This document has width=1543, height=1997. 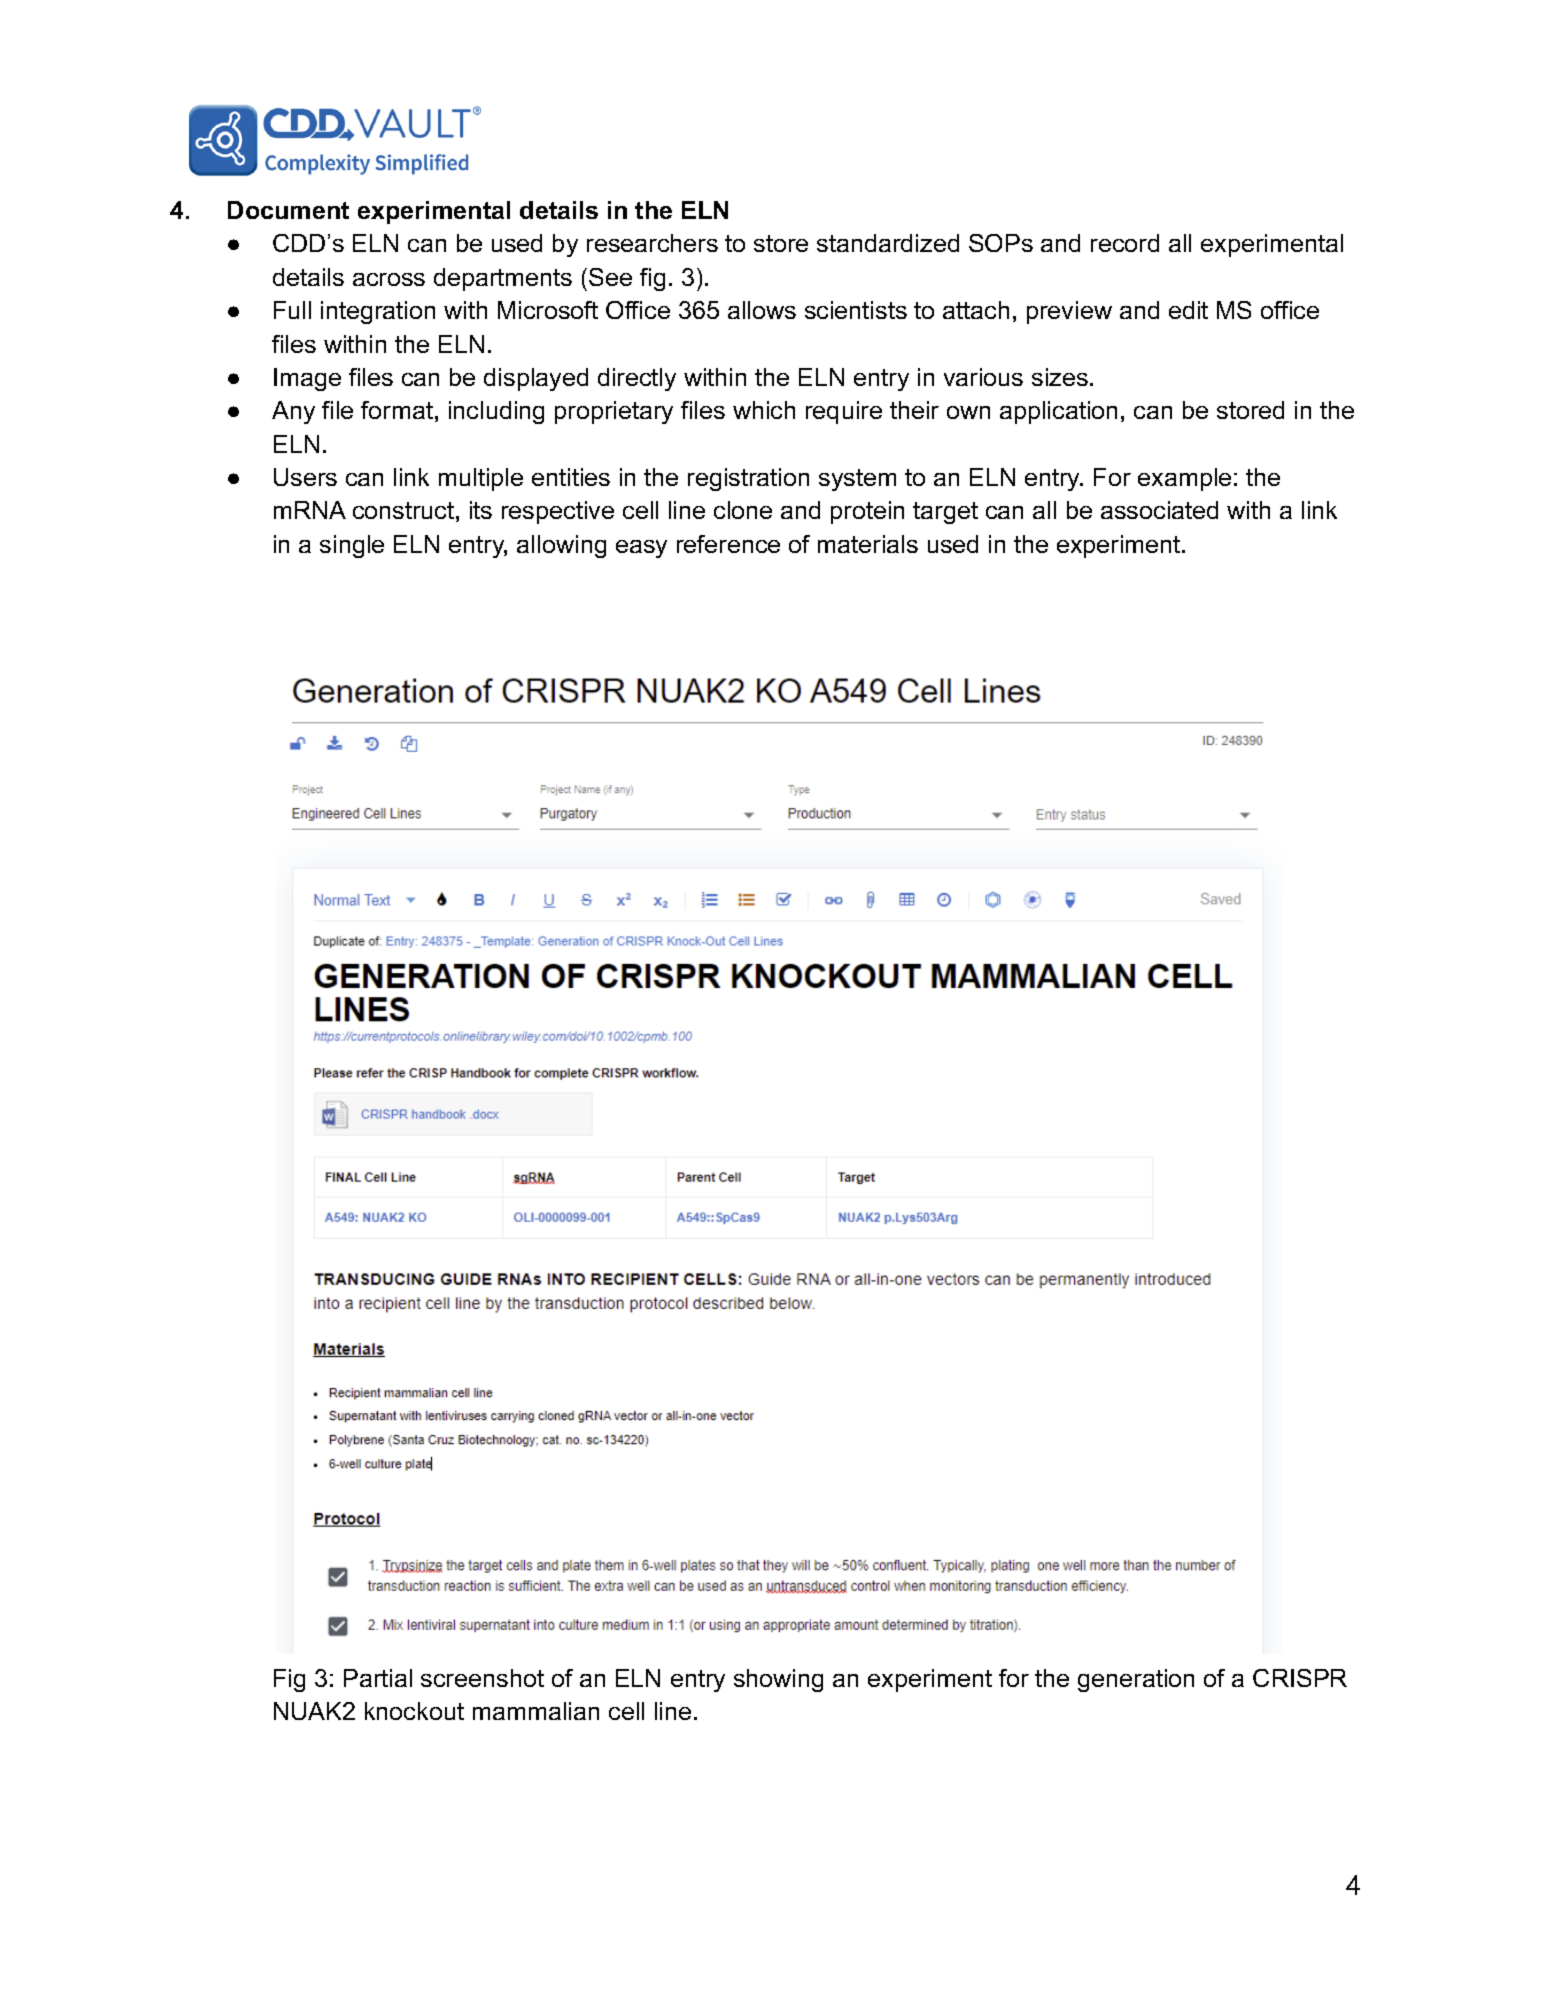 I want to click on Partial, so click(x=378, y=1678).
